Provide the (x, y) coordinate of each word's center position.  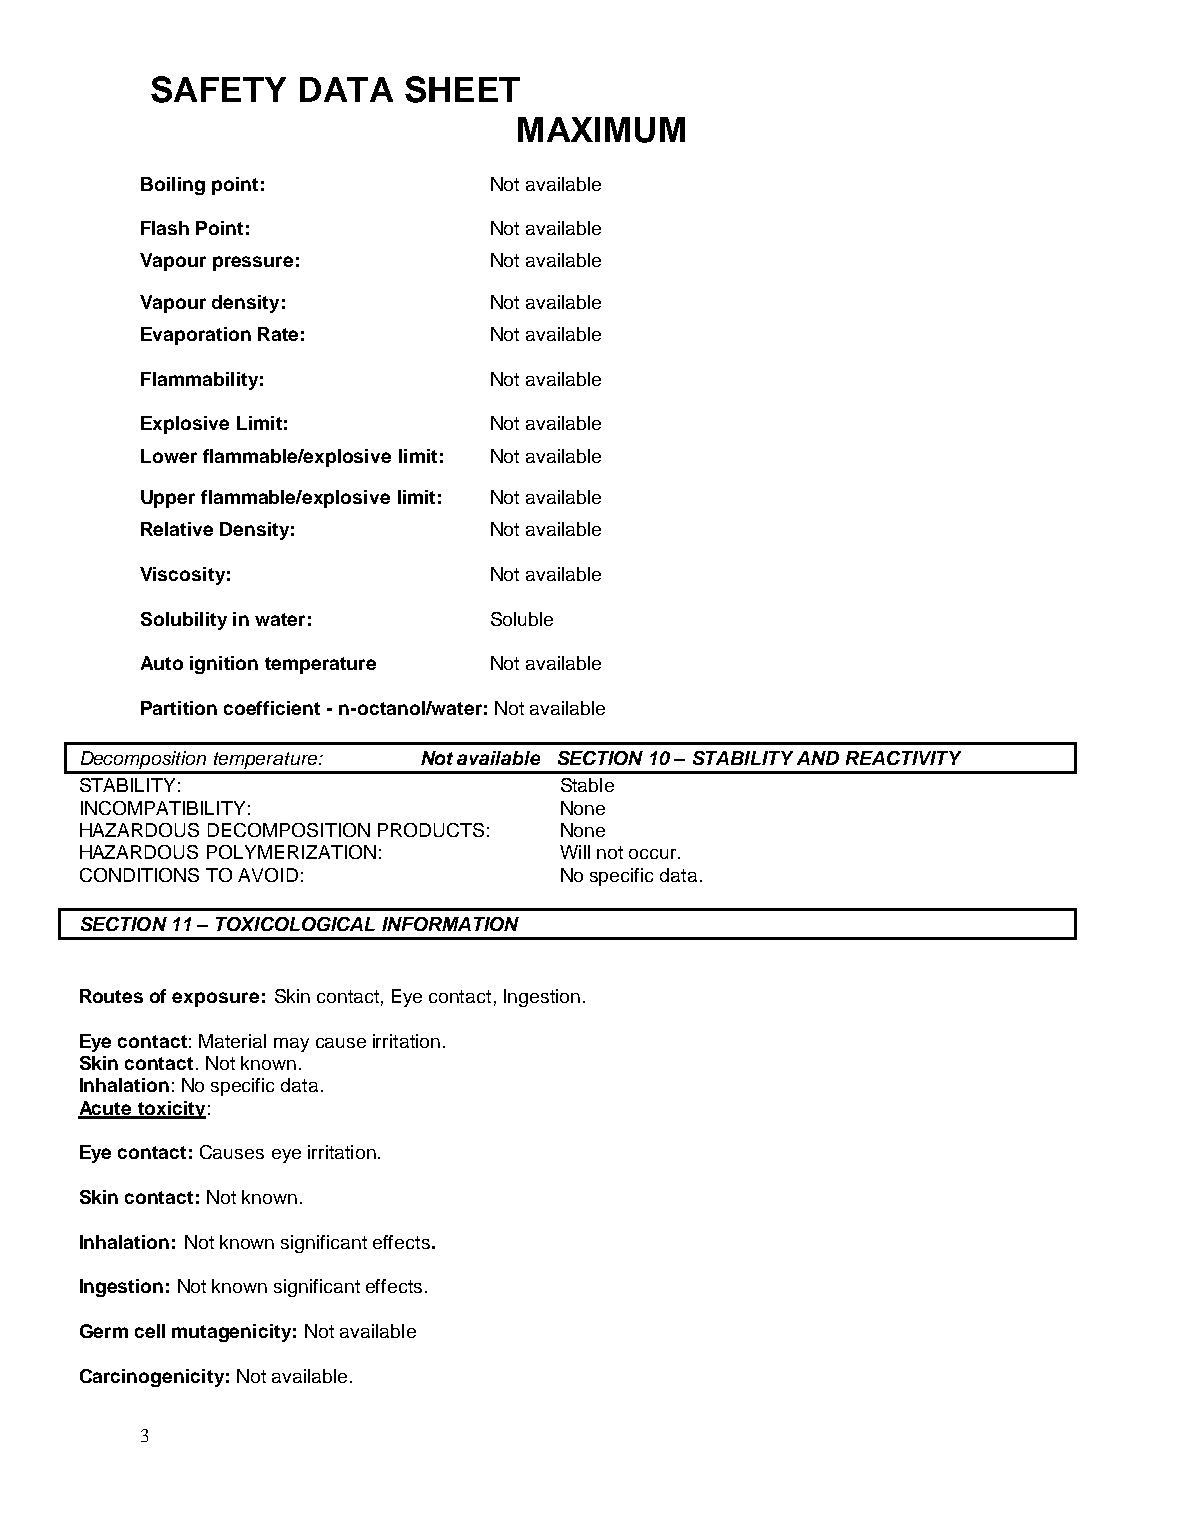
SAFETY (218, 89)
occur (654, 854)
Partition (179, 708)
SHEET (462, 89)
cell (150, 1331)
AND (818, 758)
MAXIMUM (601, 130)
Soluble (522, 619)
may (291, 1045)
